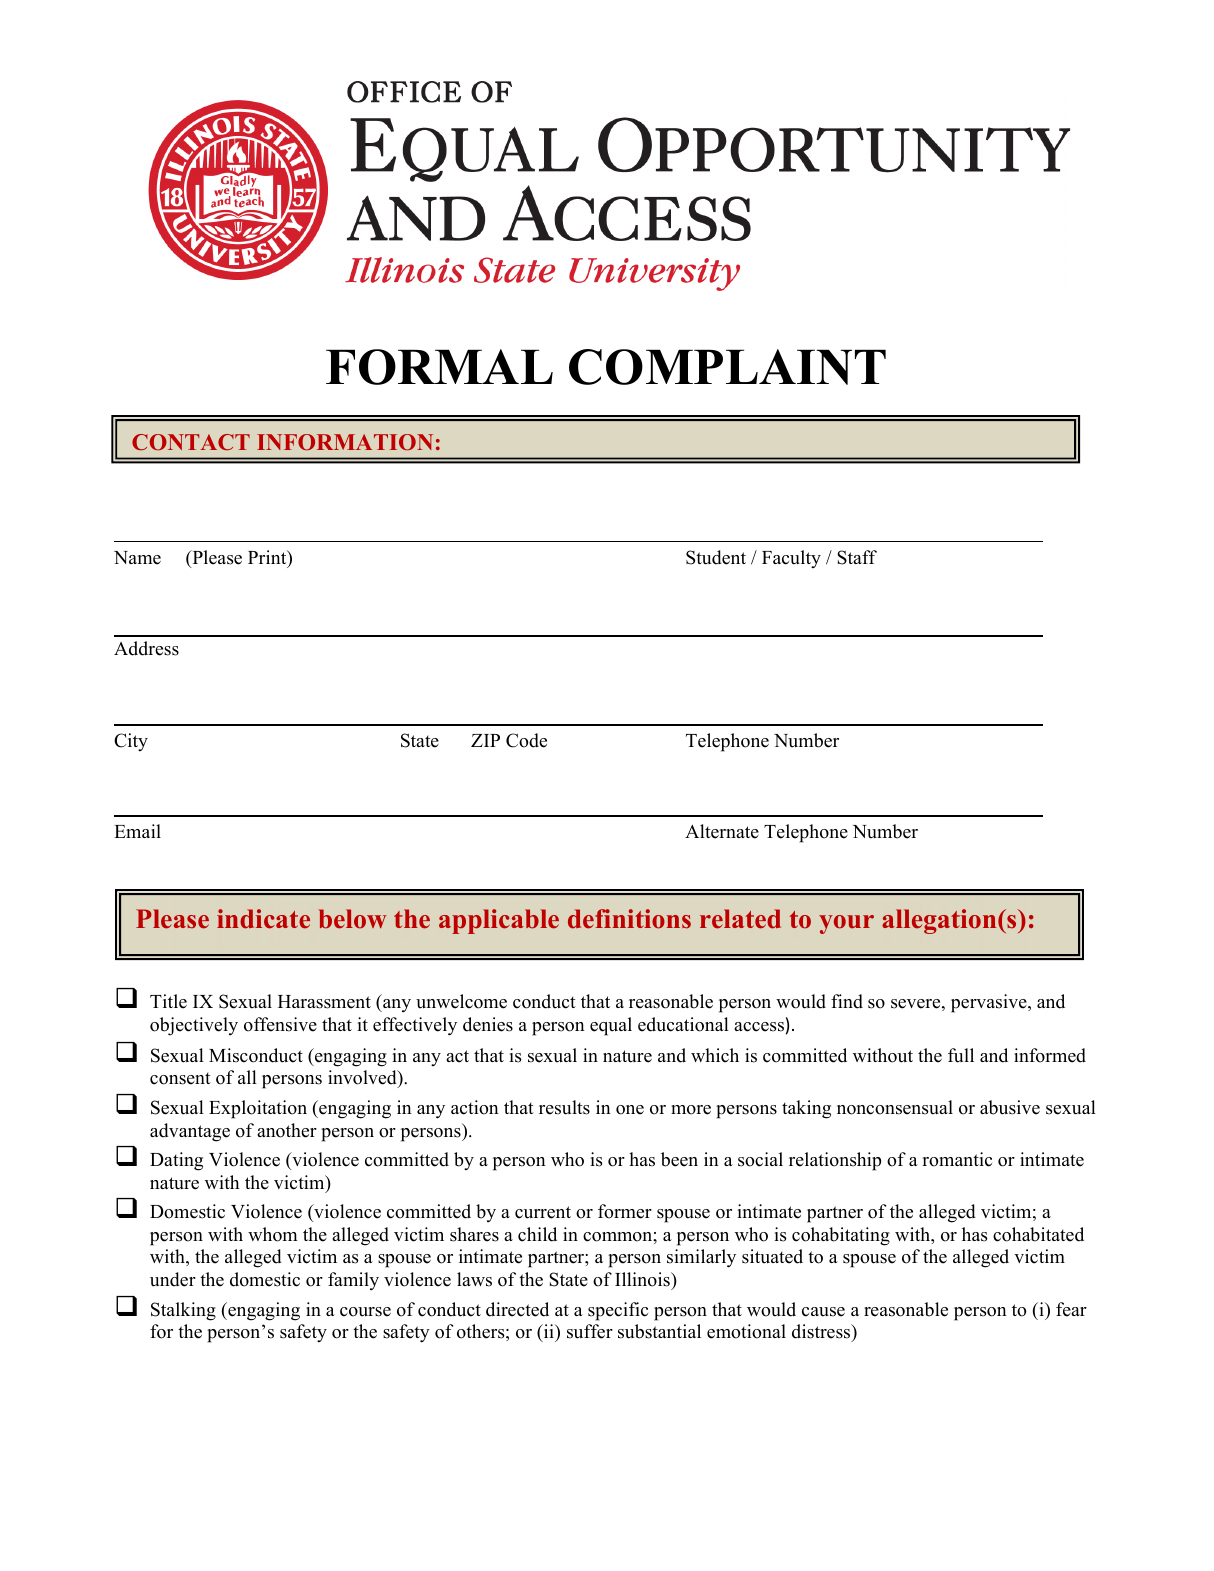 This screenshot has height=1571, width=1214. I want to click on COMPLAINT, so click(727, 367).
